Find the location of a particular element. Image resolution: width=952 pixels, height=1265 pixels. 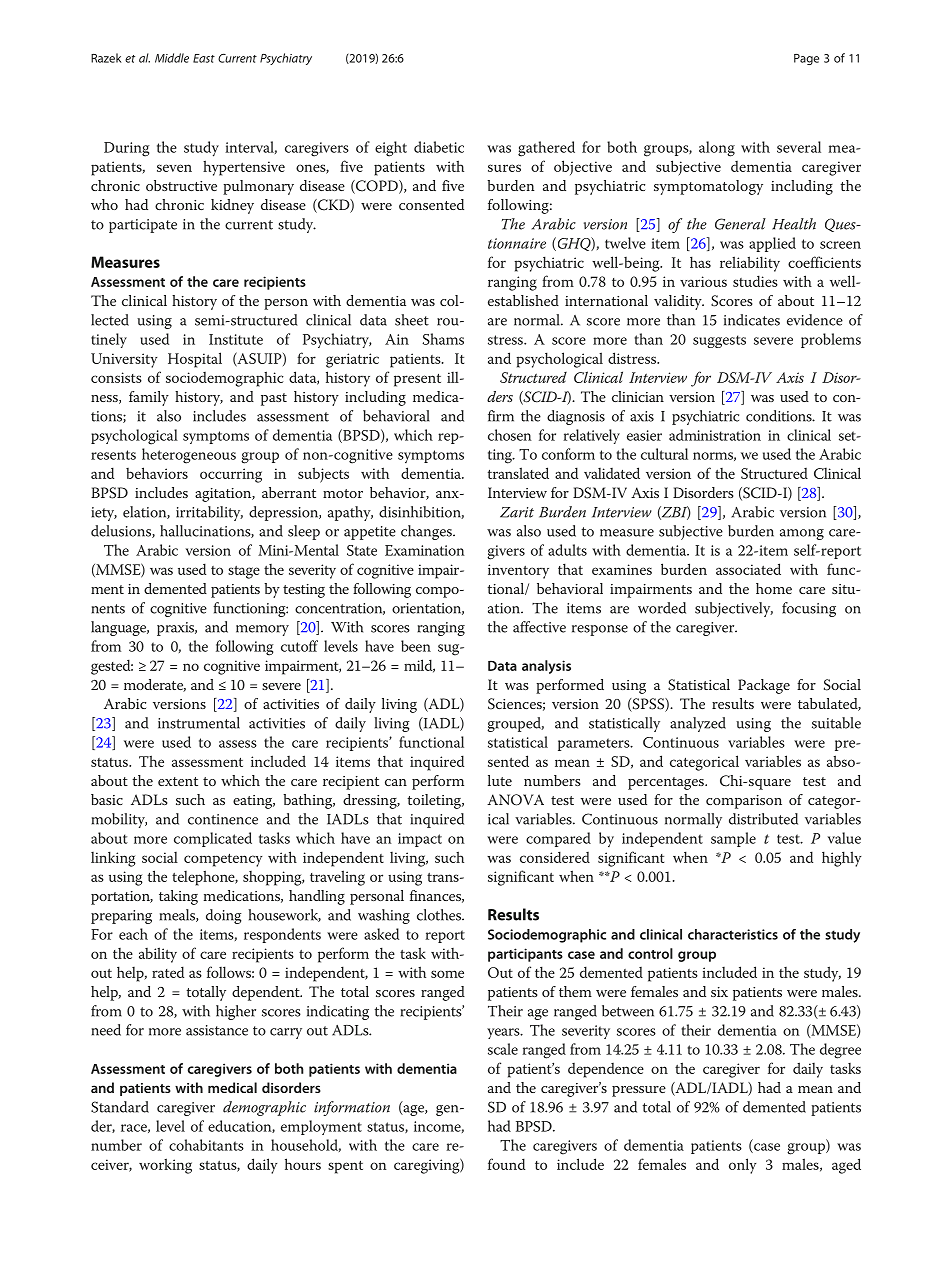

found is located at coordinates (506, 1164).
